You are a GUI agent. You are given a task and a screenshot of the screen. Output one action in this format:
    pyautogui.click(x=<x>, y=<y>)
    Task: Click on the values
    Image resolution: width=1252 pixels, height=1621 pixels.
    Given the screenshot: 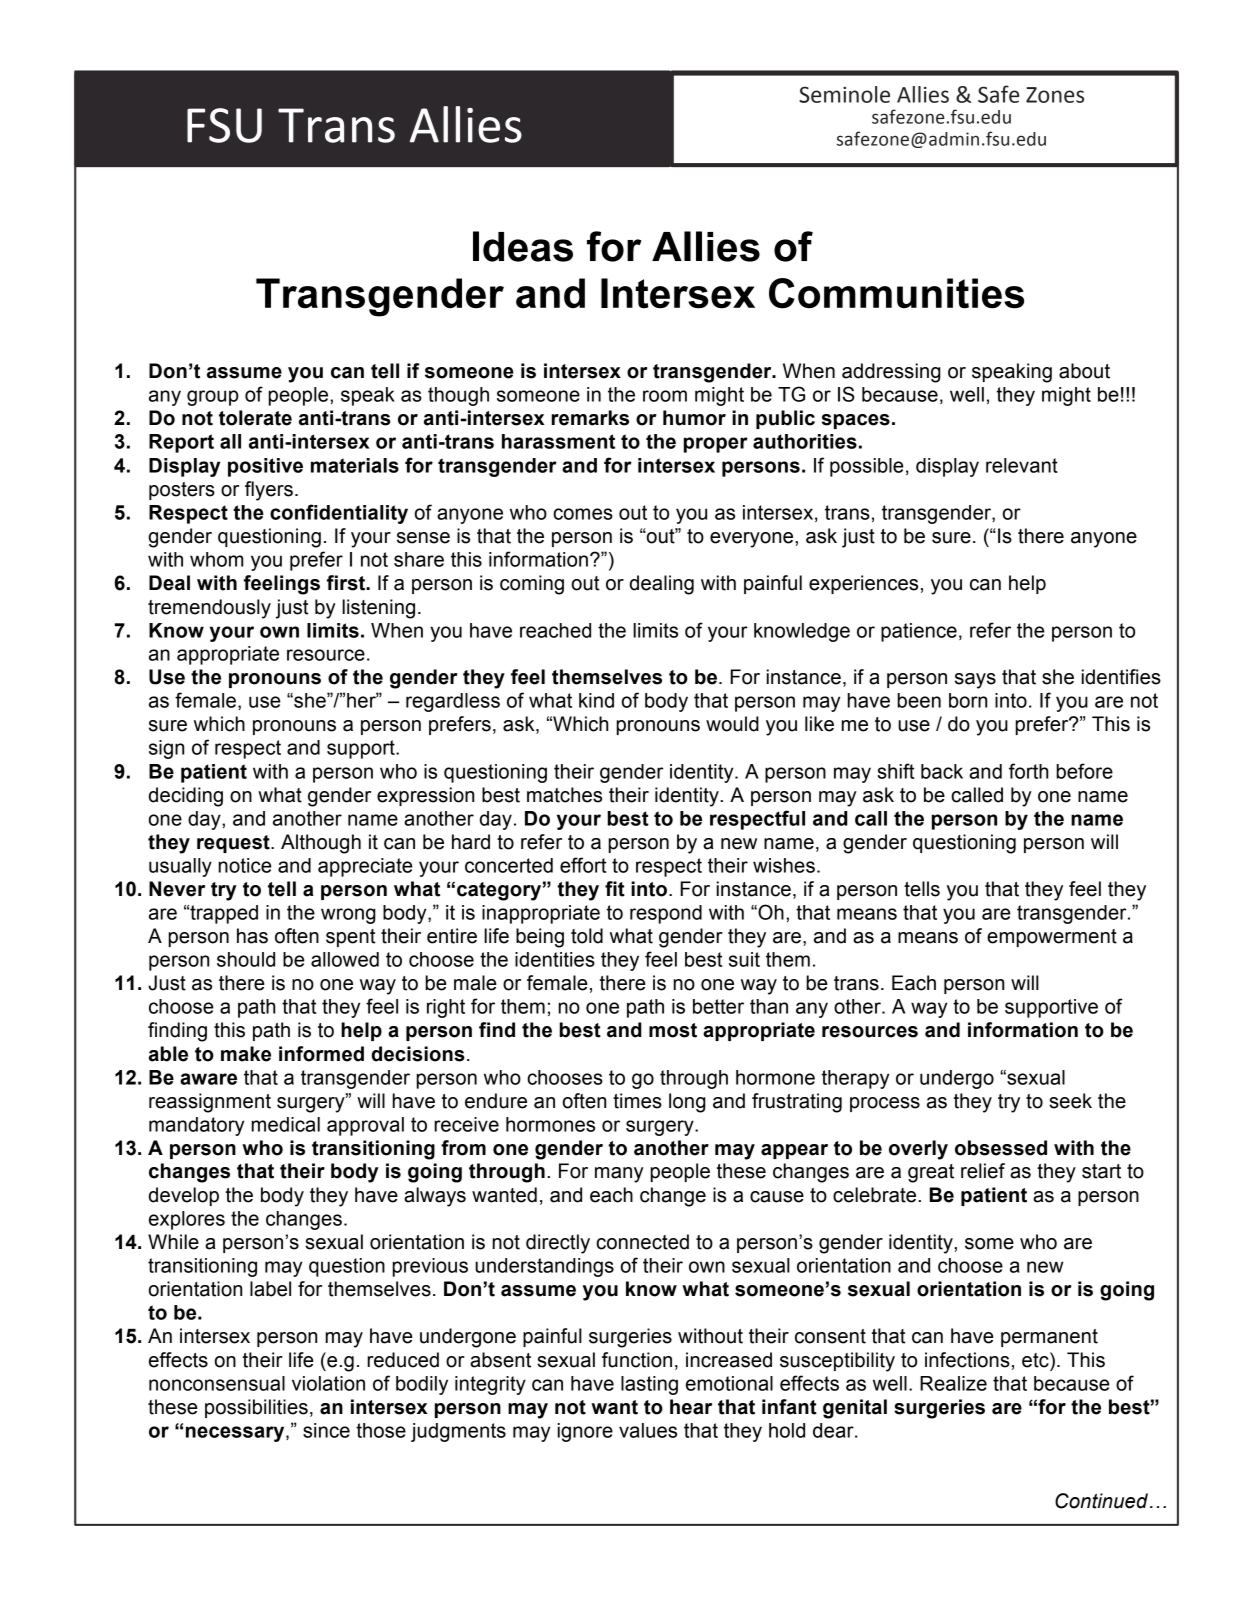 What is the action you would take?
    pyautogui.click(x=648, y=1430)
